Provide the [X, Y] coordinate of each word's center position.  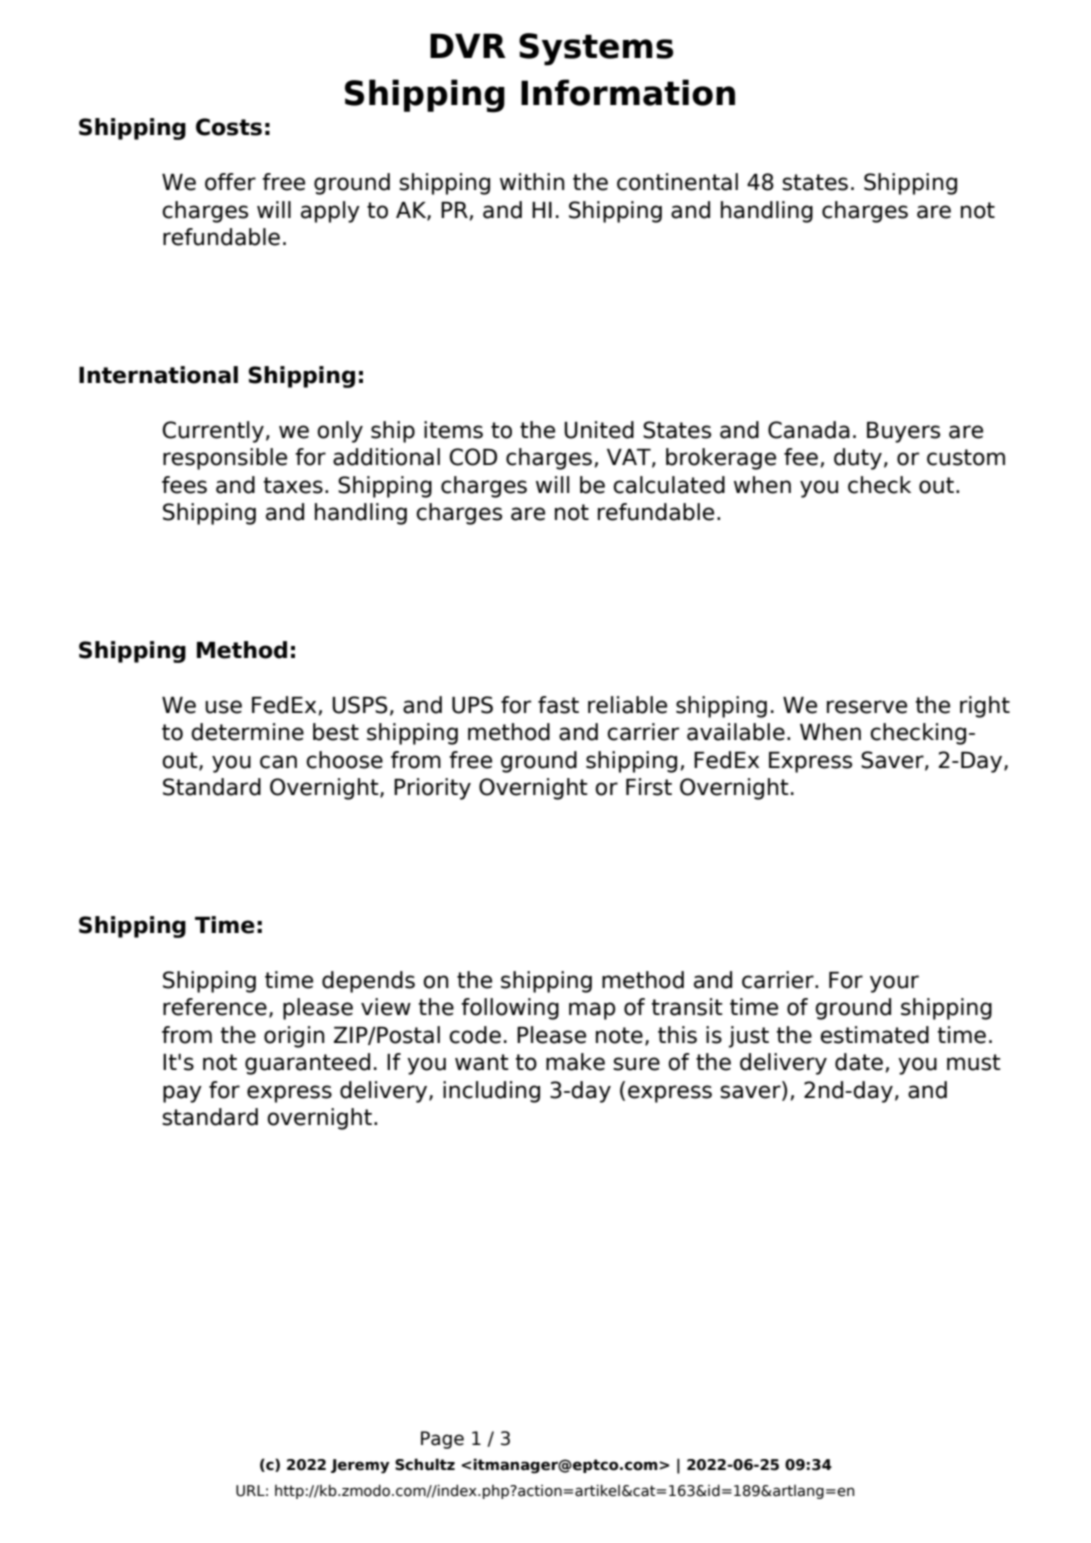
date [859, 1062]
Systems [596, 49]
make [575, 1062]
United [599, 430]
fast [558, 705]
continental [677, 182]
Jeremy [360, 1466]
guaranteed [307, 1064]
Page [442, 1440]
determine [247, 732]
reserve [867, 707]
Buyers [903, 432]
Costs [229, 127]
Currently [213, 432]
